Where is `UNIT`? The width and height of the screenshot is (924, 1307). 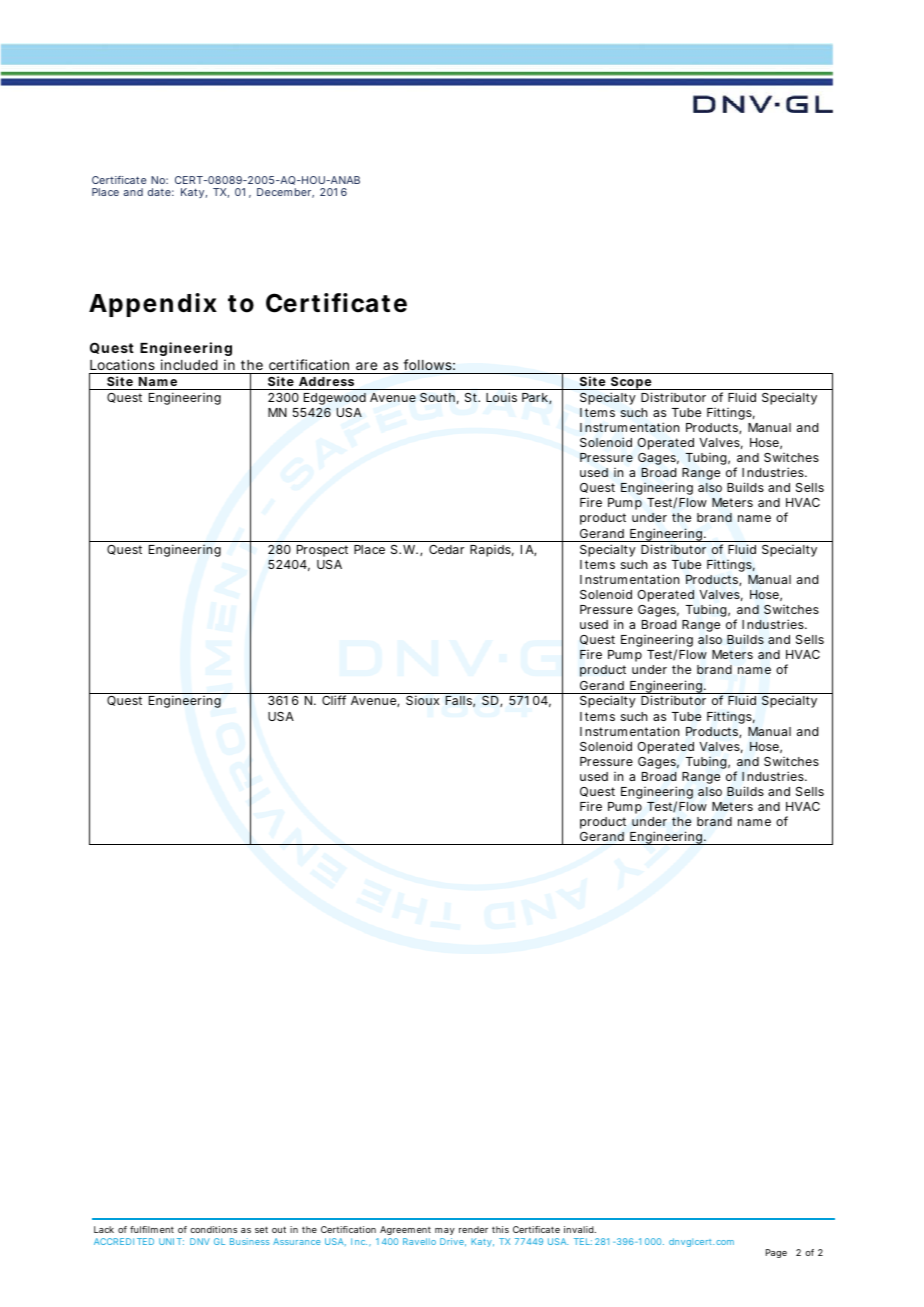 UNIT is located at coordinates (170, 1241).
